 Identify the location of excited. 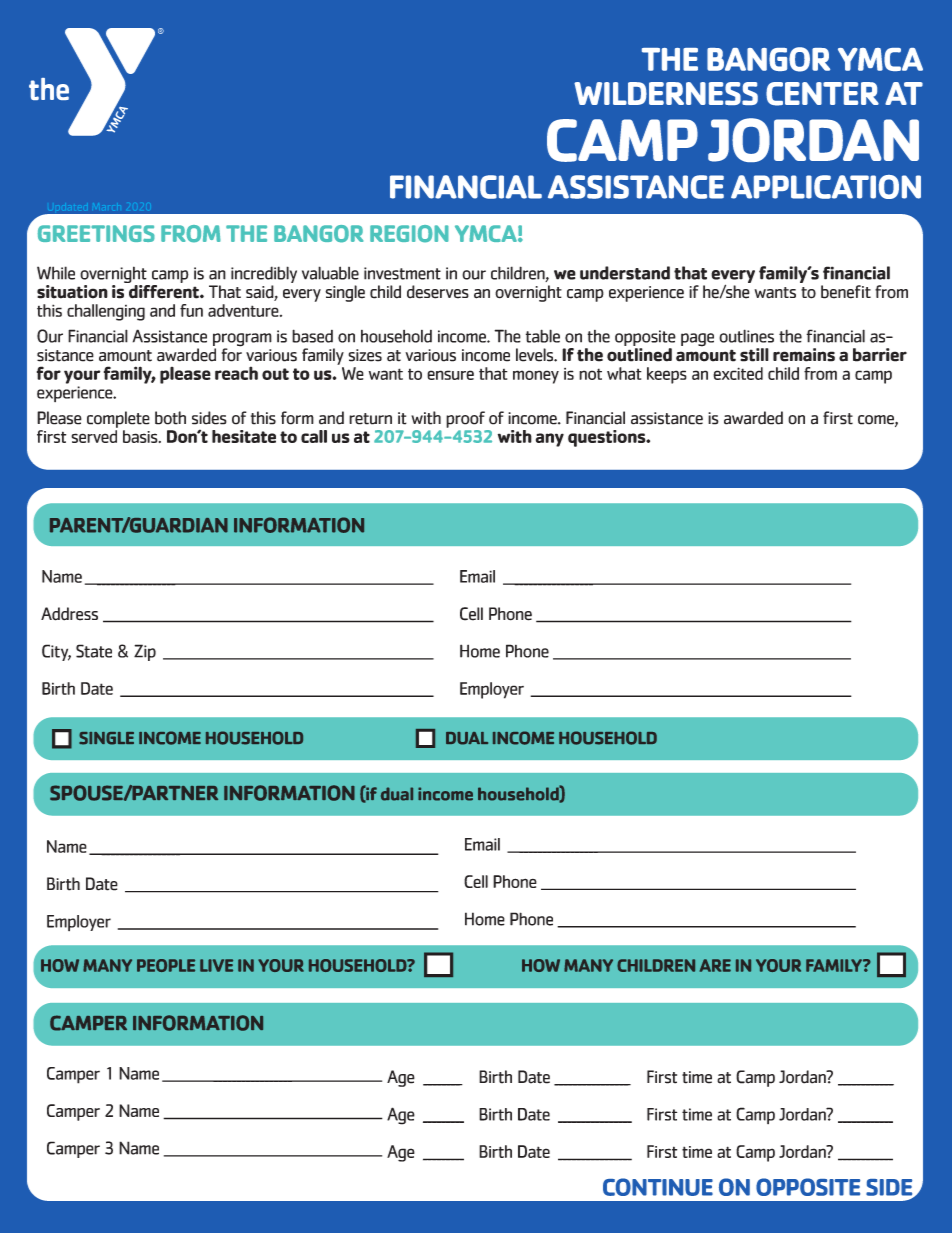
(738, 373).
